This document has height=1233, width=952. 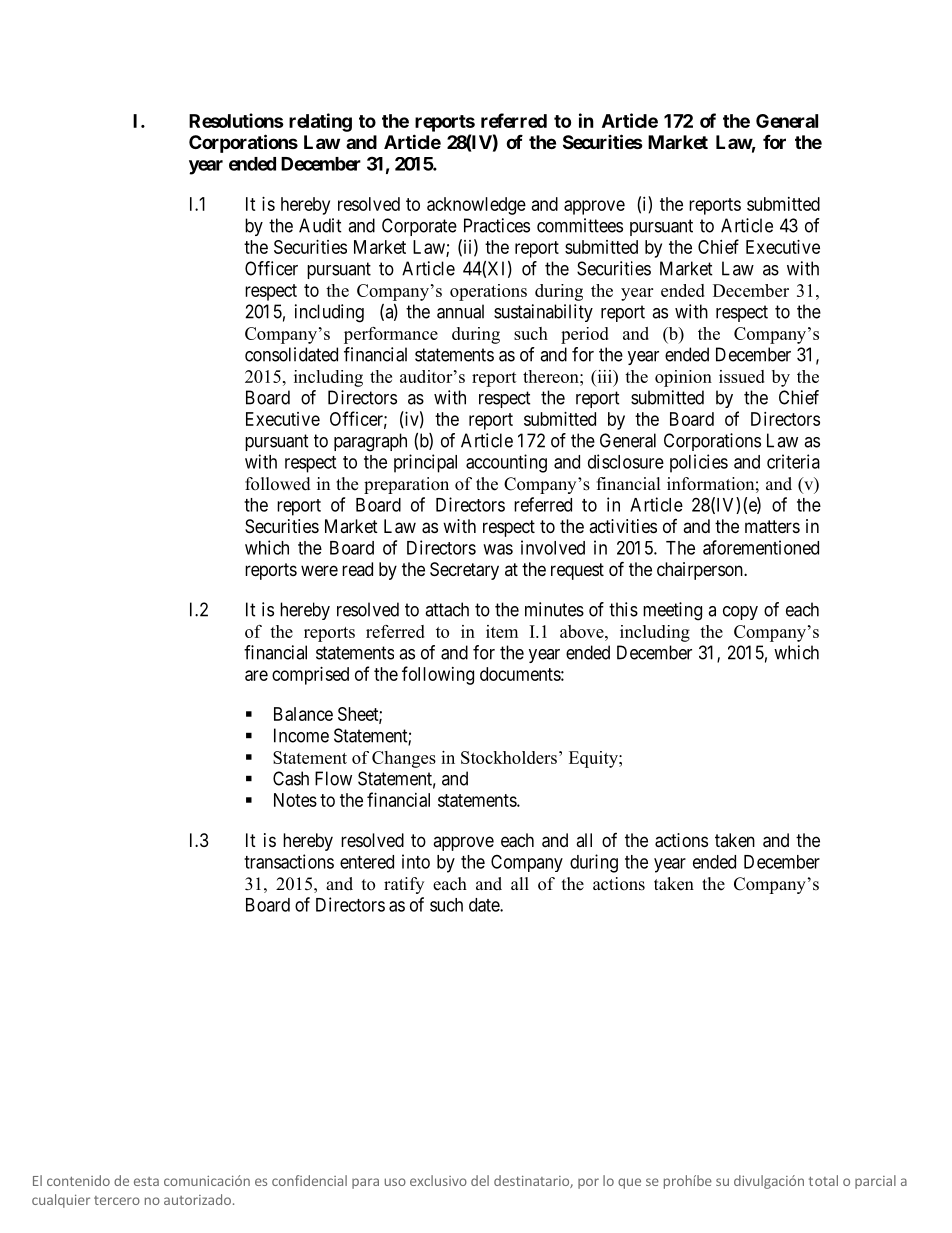 I want to click on esta, so click(x=146, y=1181).
